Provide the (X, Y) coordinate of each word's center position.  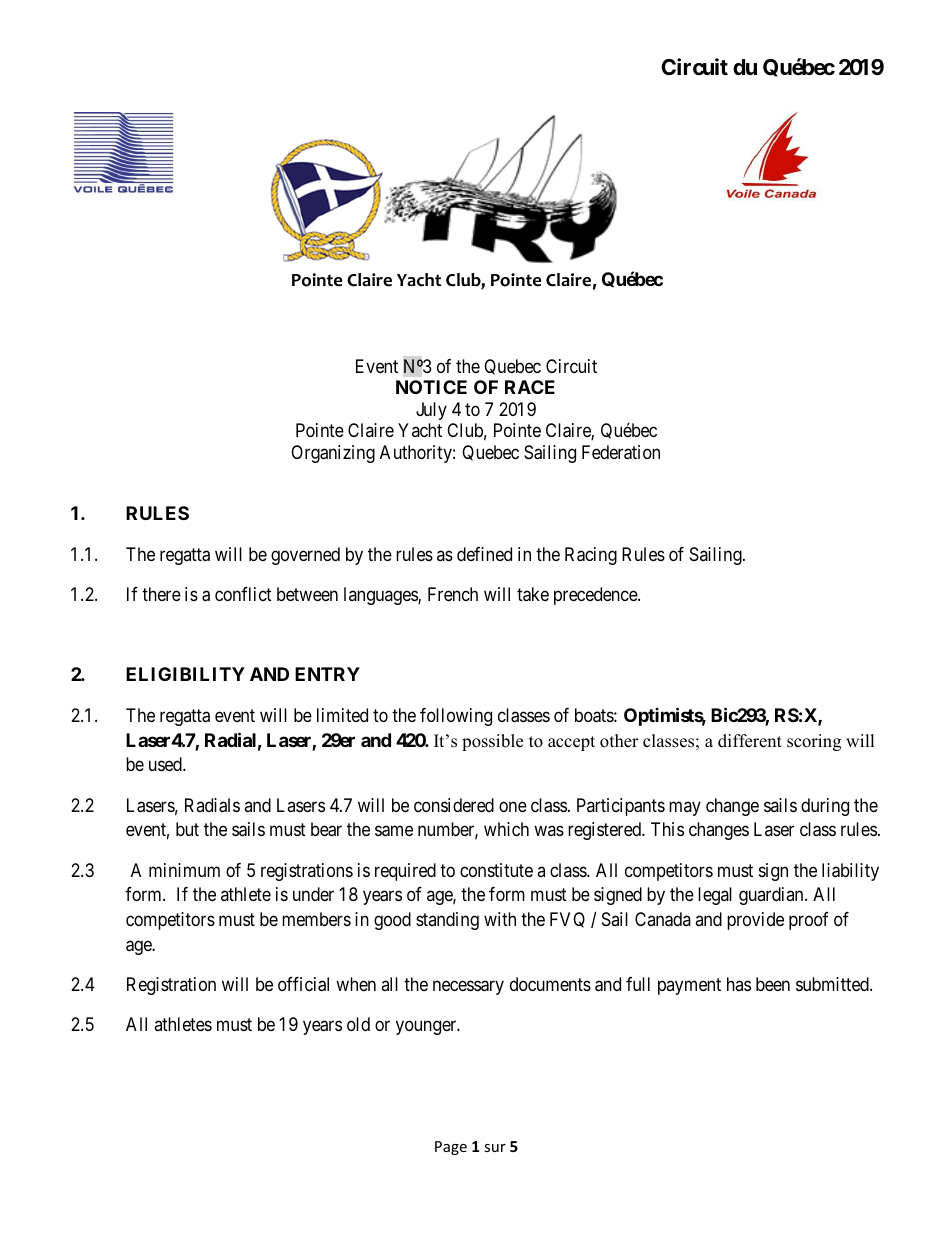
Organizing (333, 454)
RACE (530, 387)
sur (495, 1148)
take (533, 594)
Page (451, 1148)
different (750, 741)
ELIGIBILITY (185, 674)
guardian (772, 896)
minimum (184, 870)
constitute (496, 870)
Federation (621, 452)
